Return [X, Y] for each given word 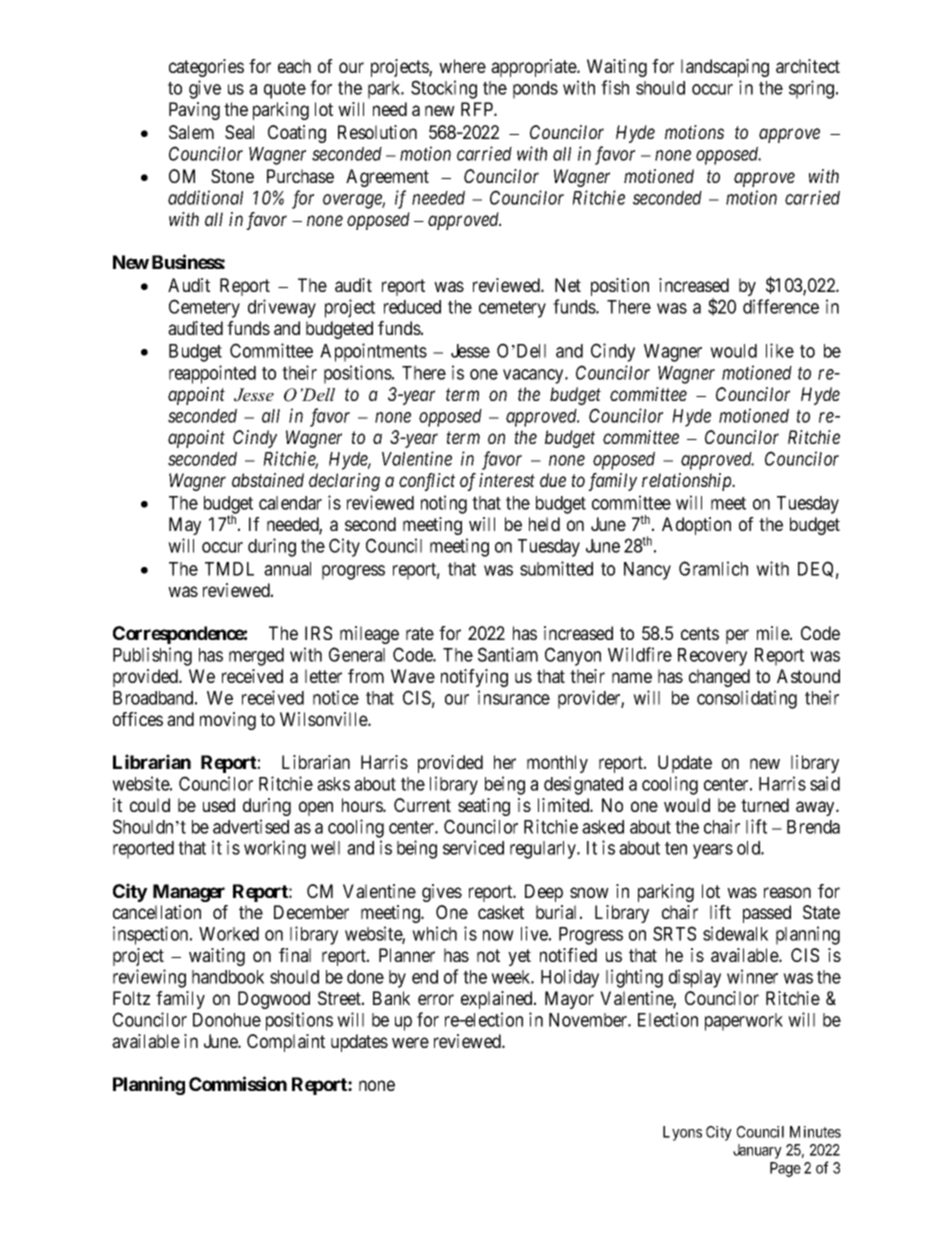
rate [420, 633]
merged [256, 657]
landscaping [725, 68]
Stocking [444, 89]
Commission [238, 1083]
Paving [194, 111]
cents [700, 633]
